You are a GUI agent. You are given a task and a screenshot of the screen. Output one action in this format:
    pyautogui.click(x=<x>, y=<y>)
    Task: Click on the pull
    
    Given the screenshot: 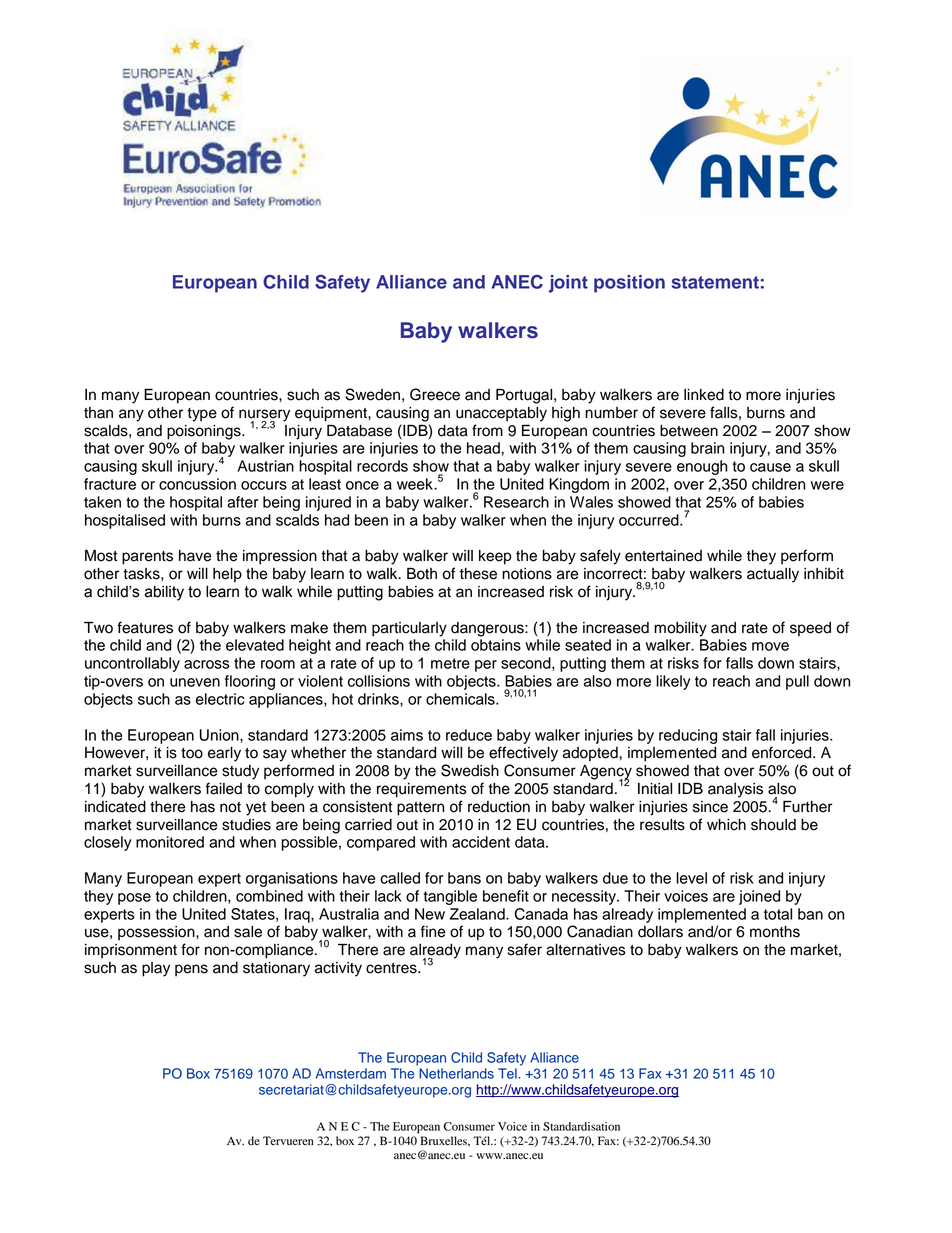 What is the action you would take?
    pyautogui.click(x=797, y=682)
